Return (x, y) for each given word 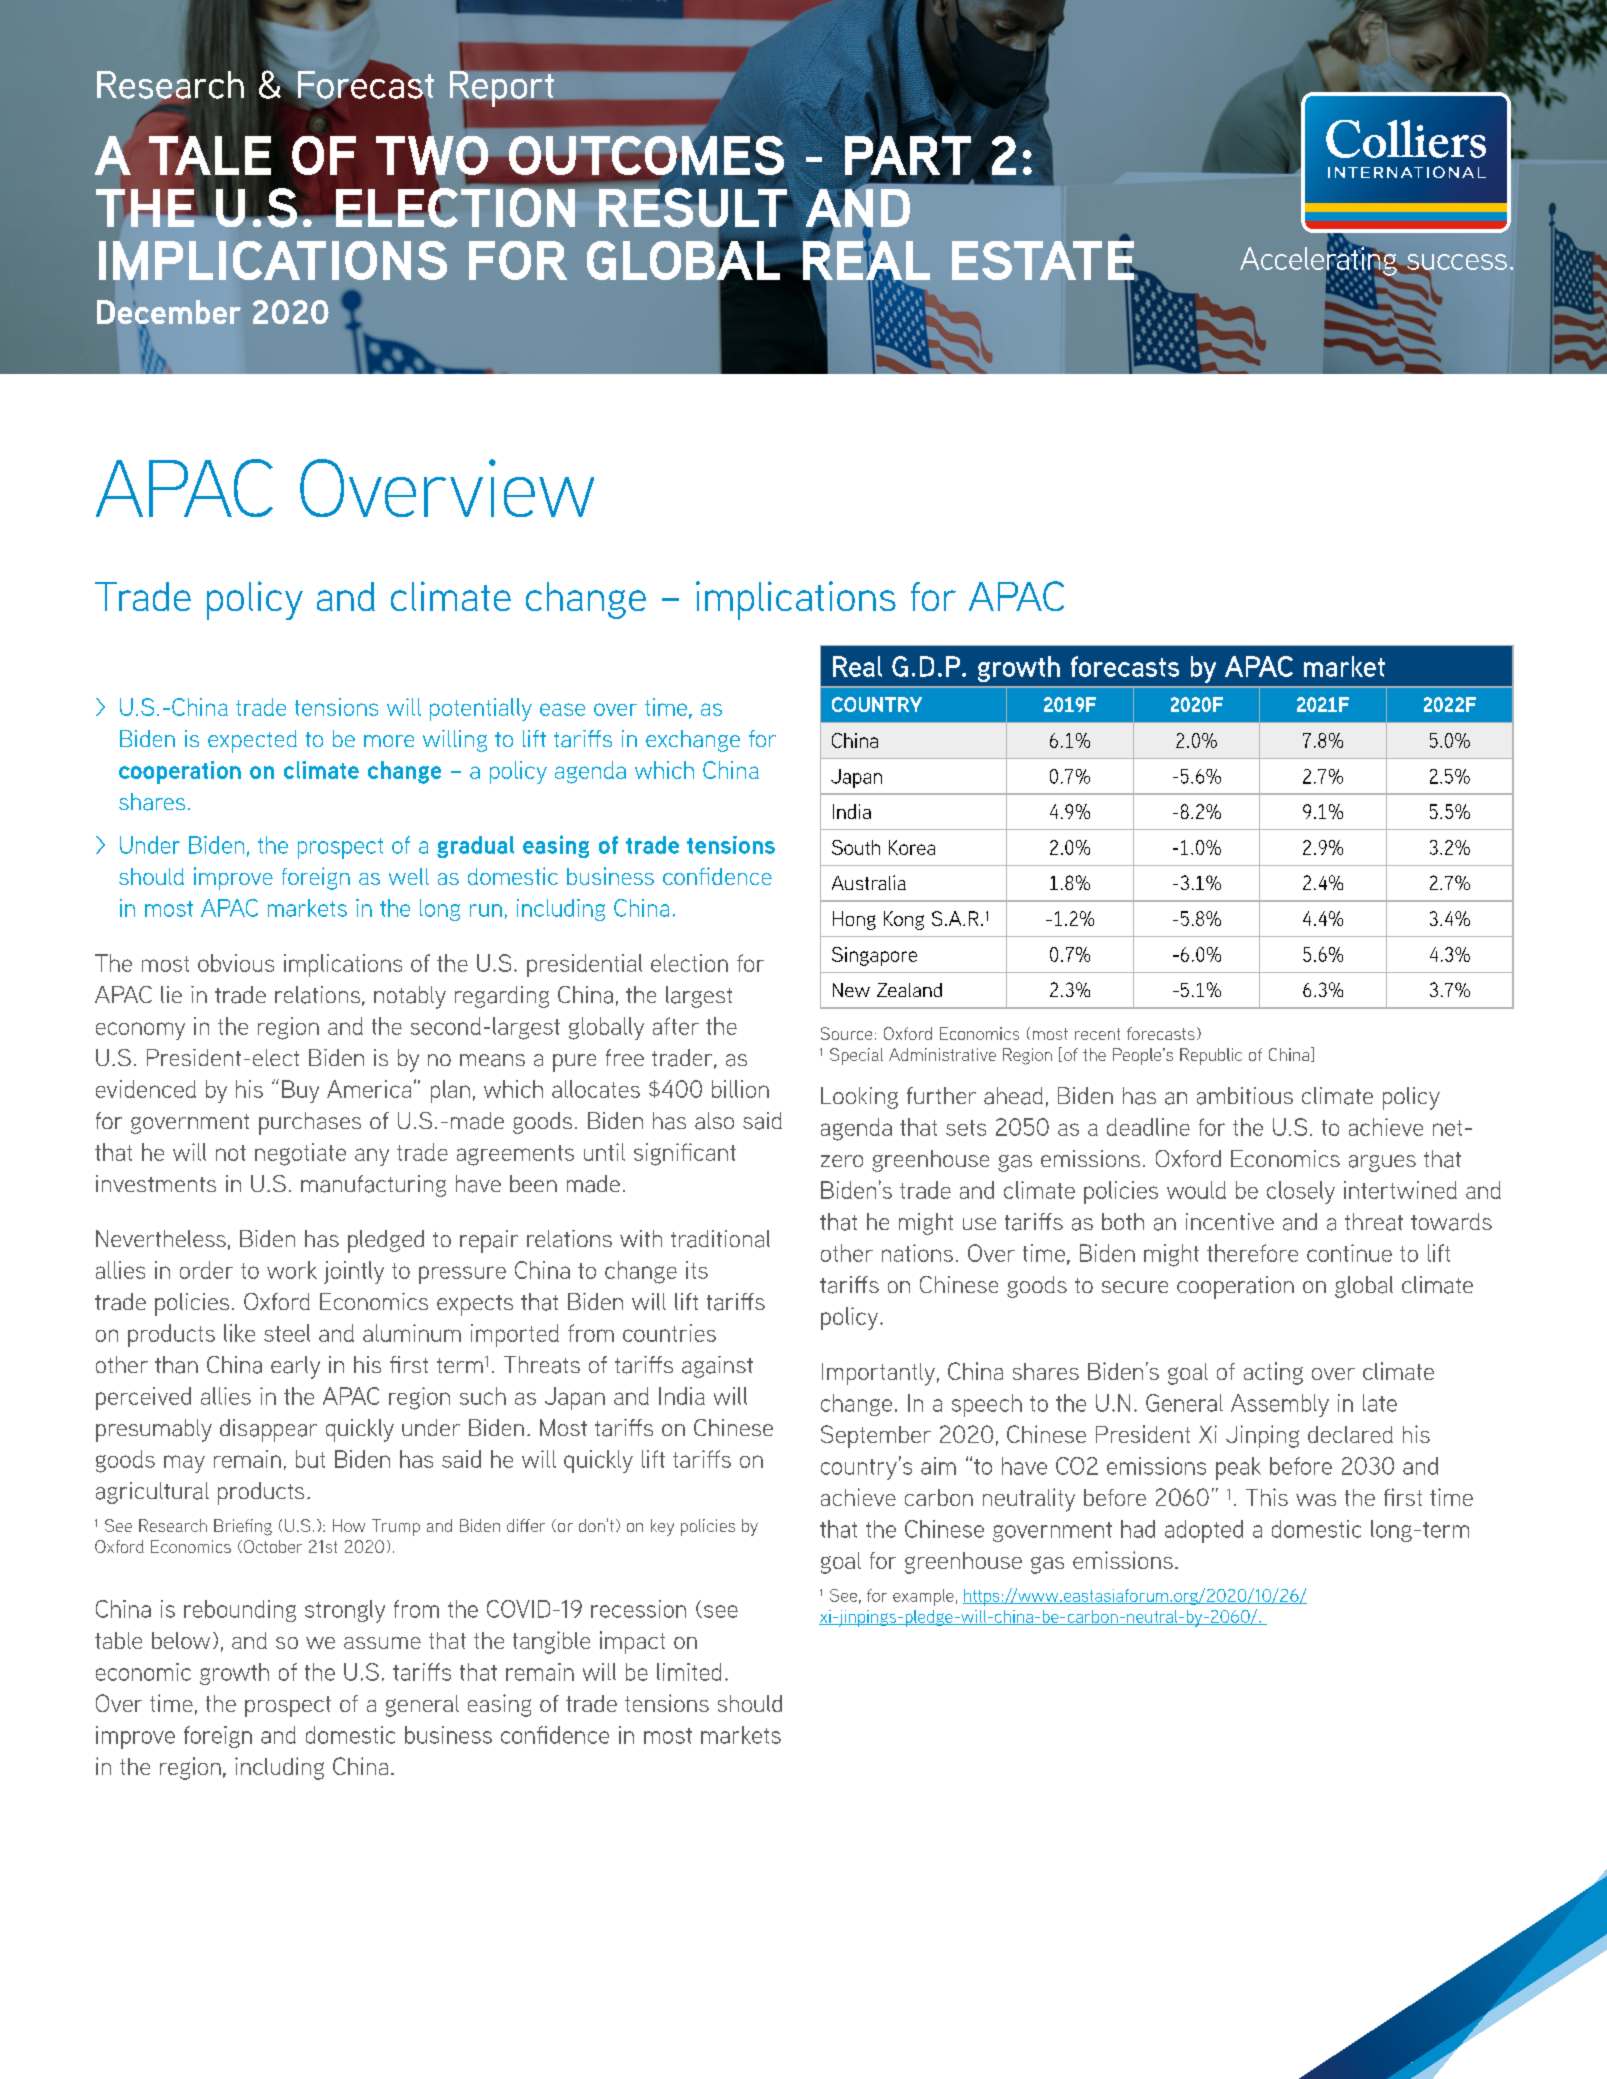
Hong (854, 920)
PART (908, 155)
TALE (210, 155)
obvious (236, 963)
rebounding (240, 1611)
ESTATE (1044, 260)
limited (689, 1672)
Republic (1211, 1056)
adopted (1204, 1531)
